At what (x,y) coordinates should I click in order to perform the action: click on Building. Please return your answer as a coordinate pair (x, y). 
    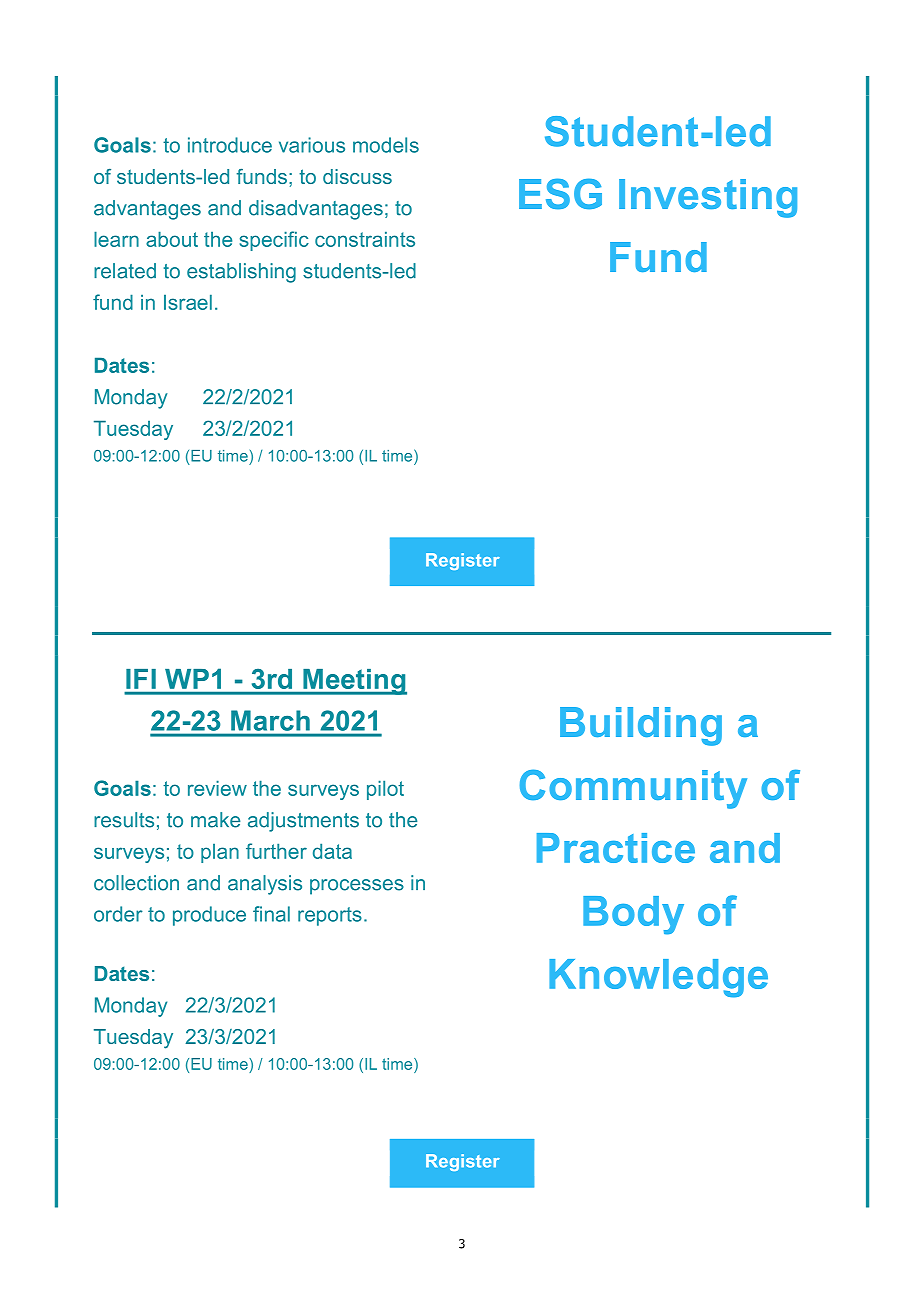
    Looking at the image, I should click on (641, 726).
